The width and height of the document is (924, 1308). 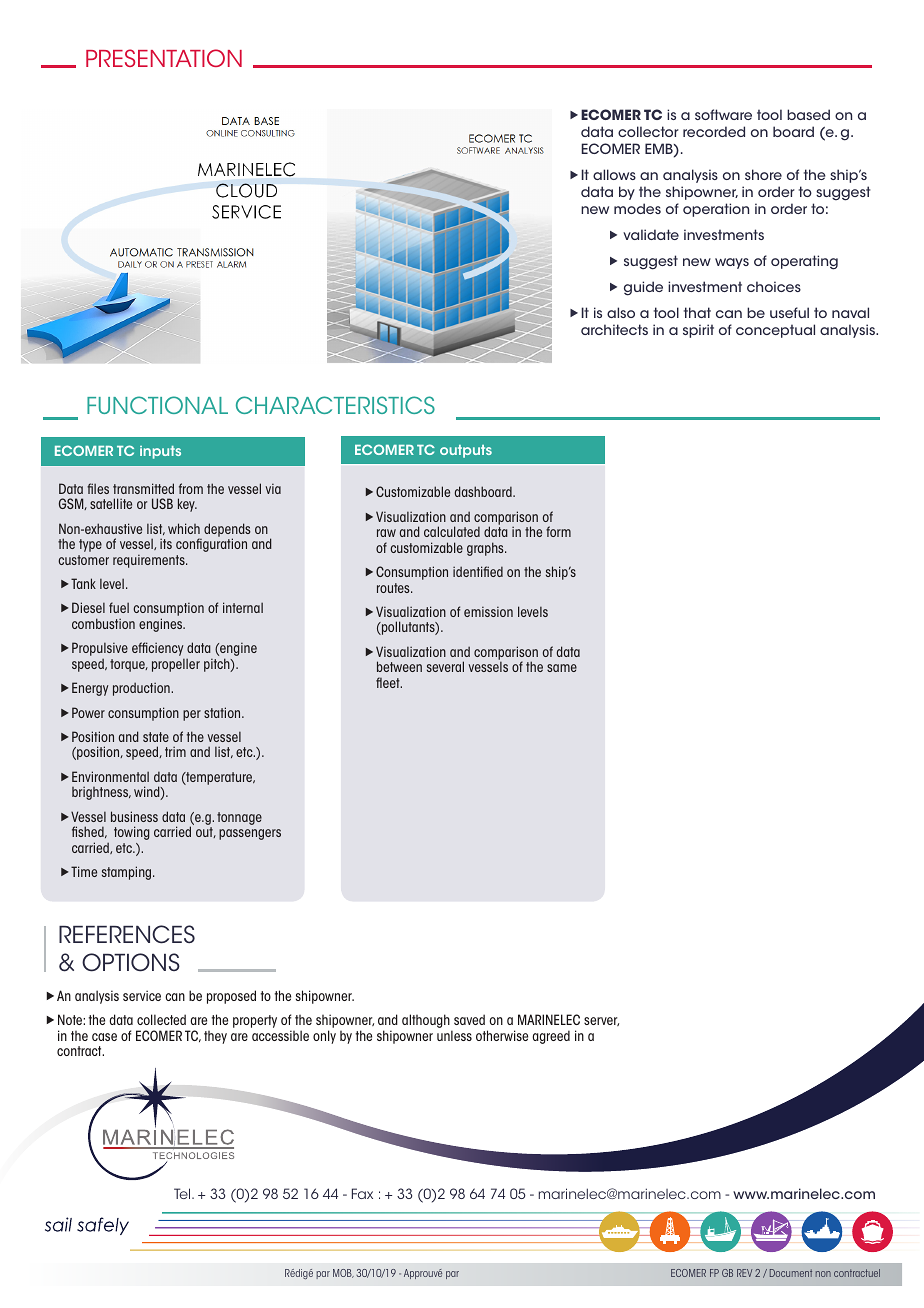 What do you see at coordinates (343, 1273) in the document?
I see `MOB` at bounding box center [343, 1273].
